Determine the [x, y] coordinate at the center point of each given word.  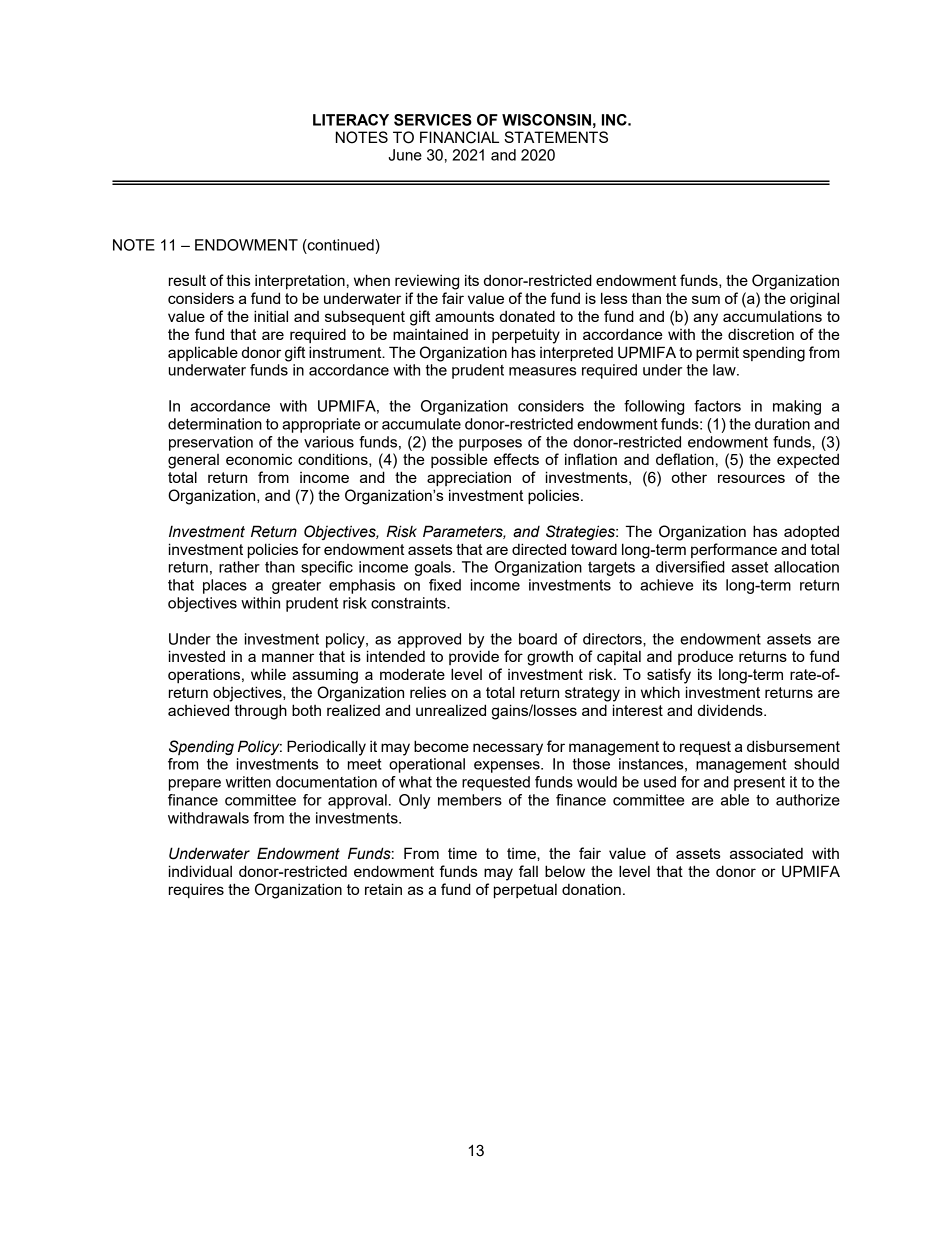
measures [542, 371]
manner [288, 657]
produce [705, 658]
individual [200, 871]
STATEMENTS [556, 137]
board [538, 639]
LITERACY [351, 120]
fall [528, 871]
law [725, 370]
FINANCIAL [459, 137]
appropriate [321, 425]
